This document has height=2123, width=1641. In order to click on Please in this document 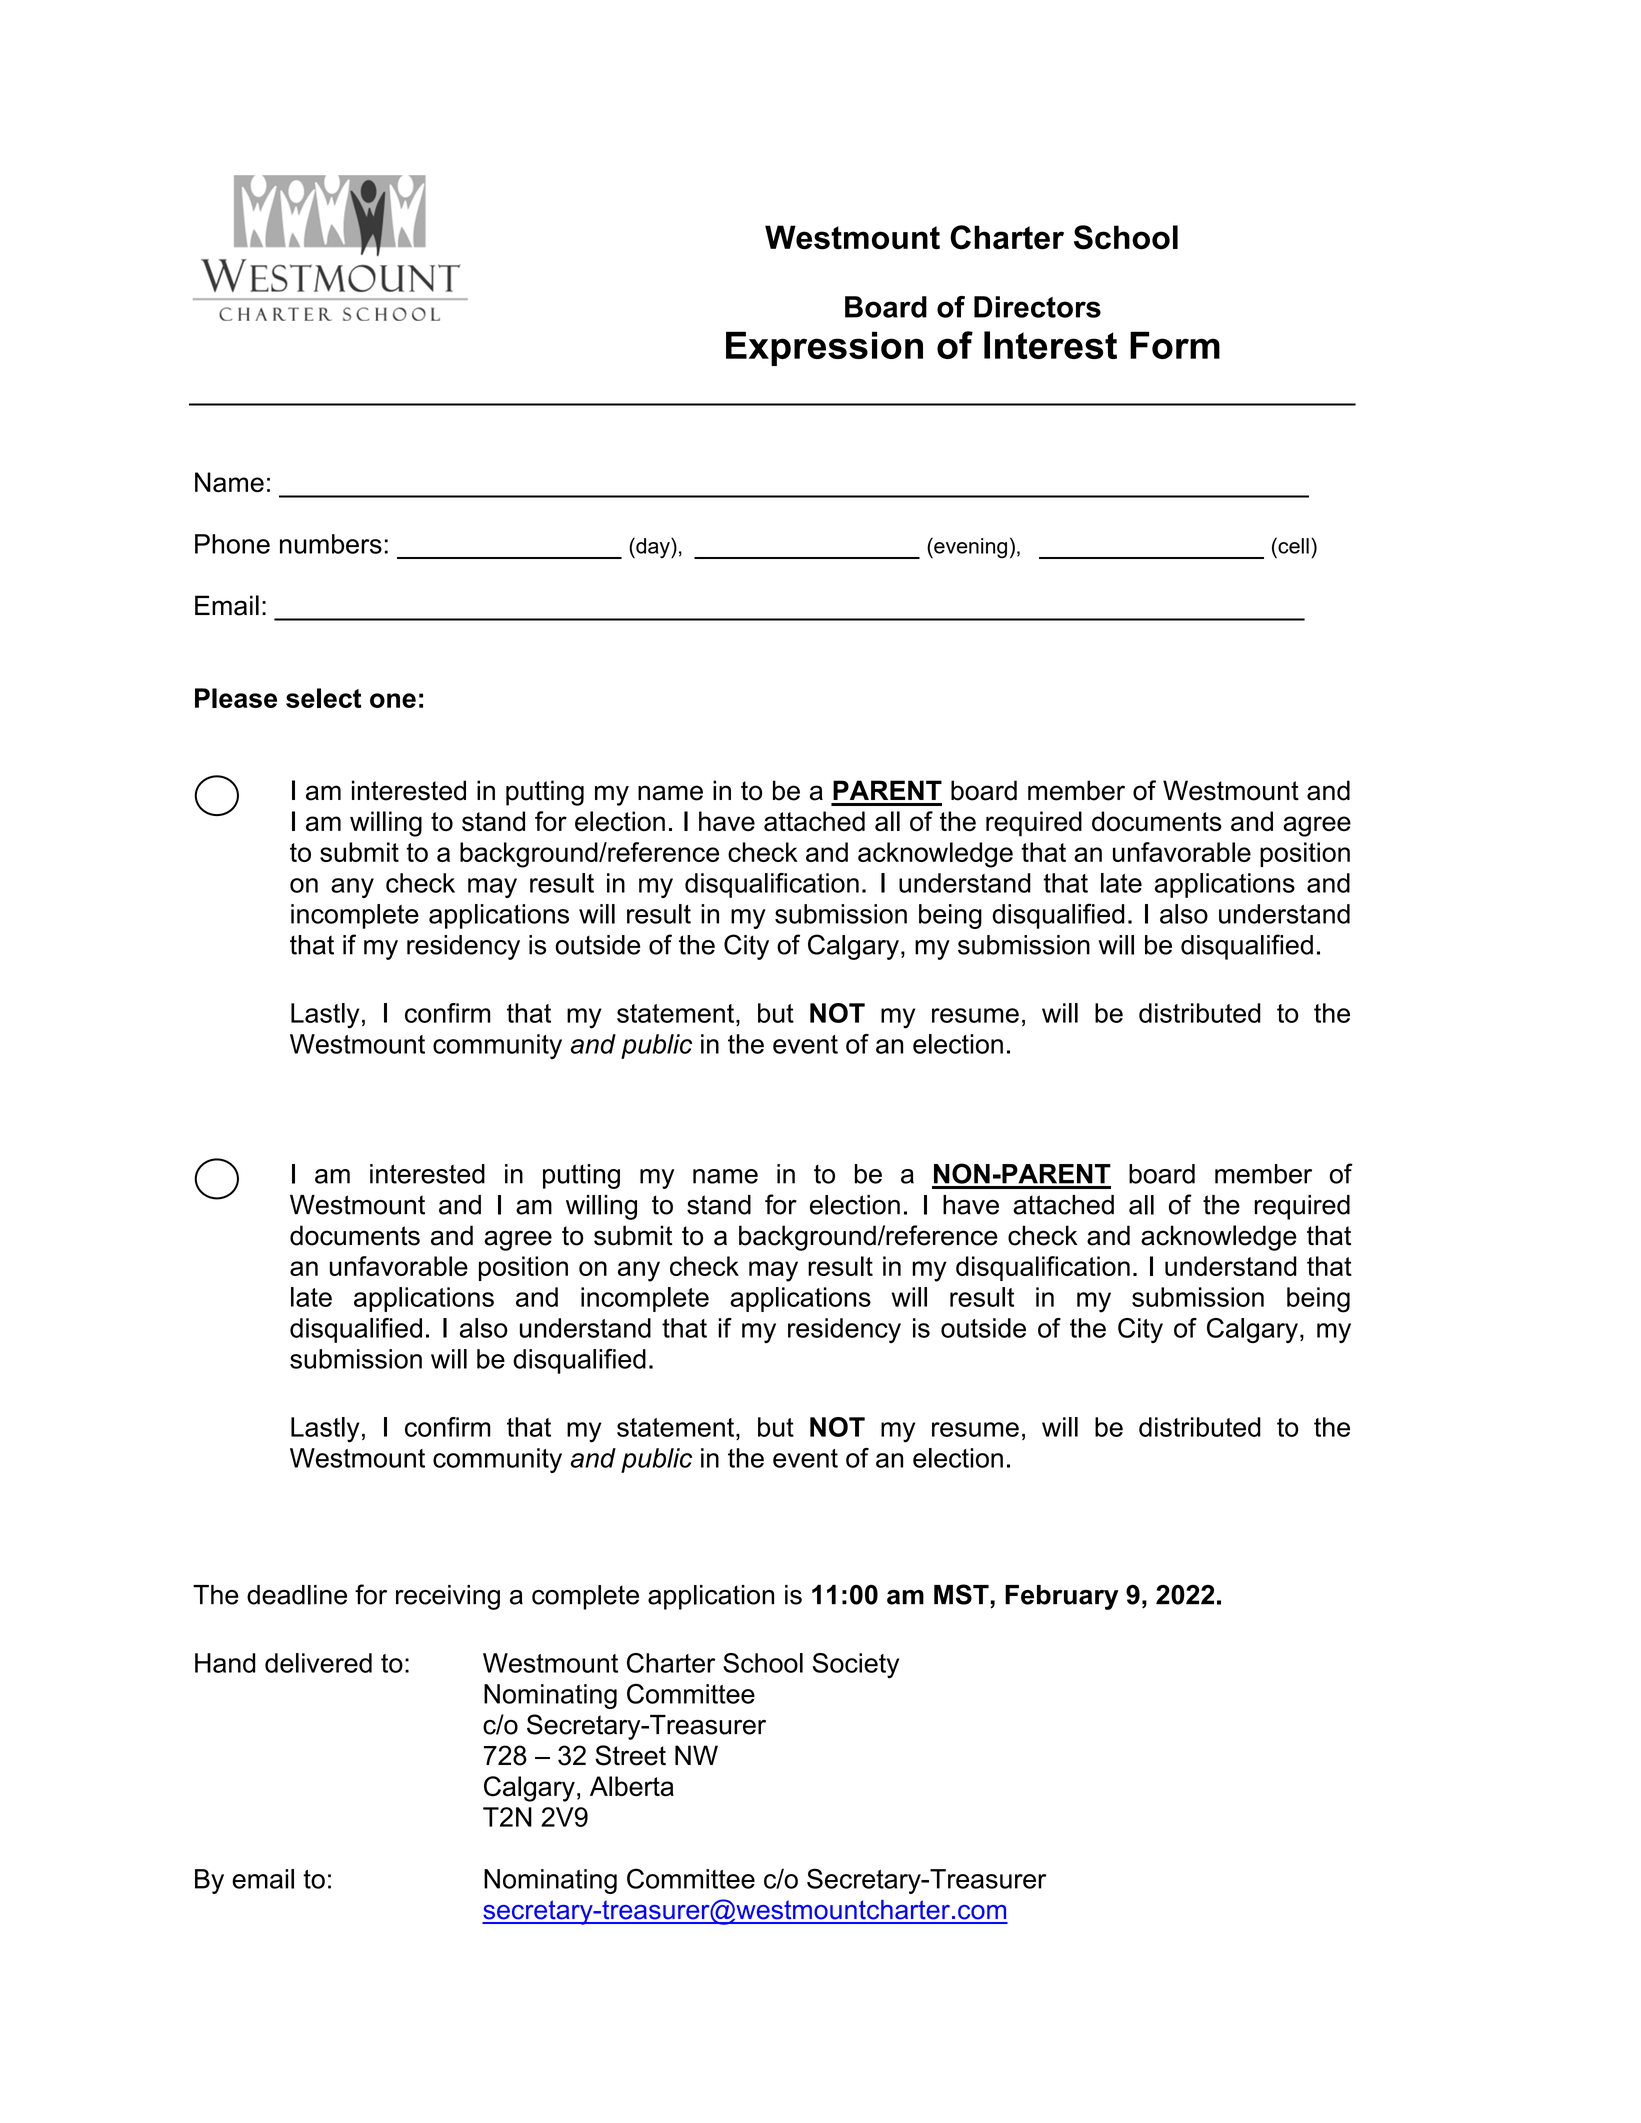, I will do `click(236, 698)`.
